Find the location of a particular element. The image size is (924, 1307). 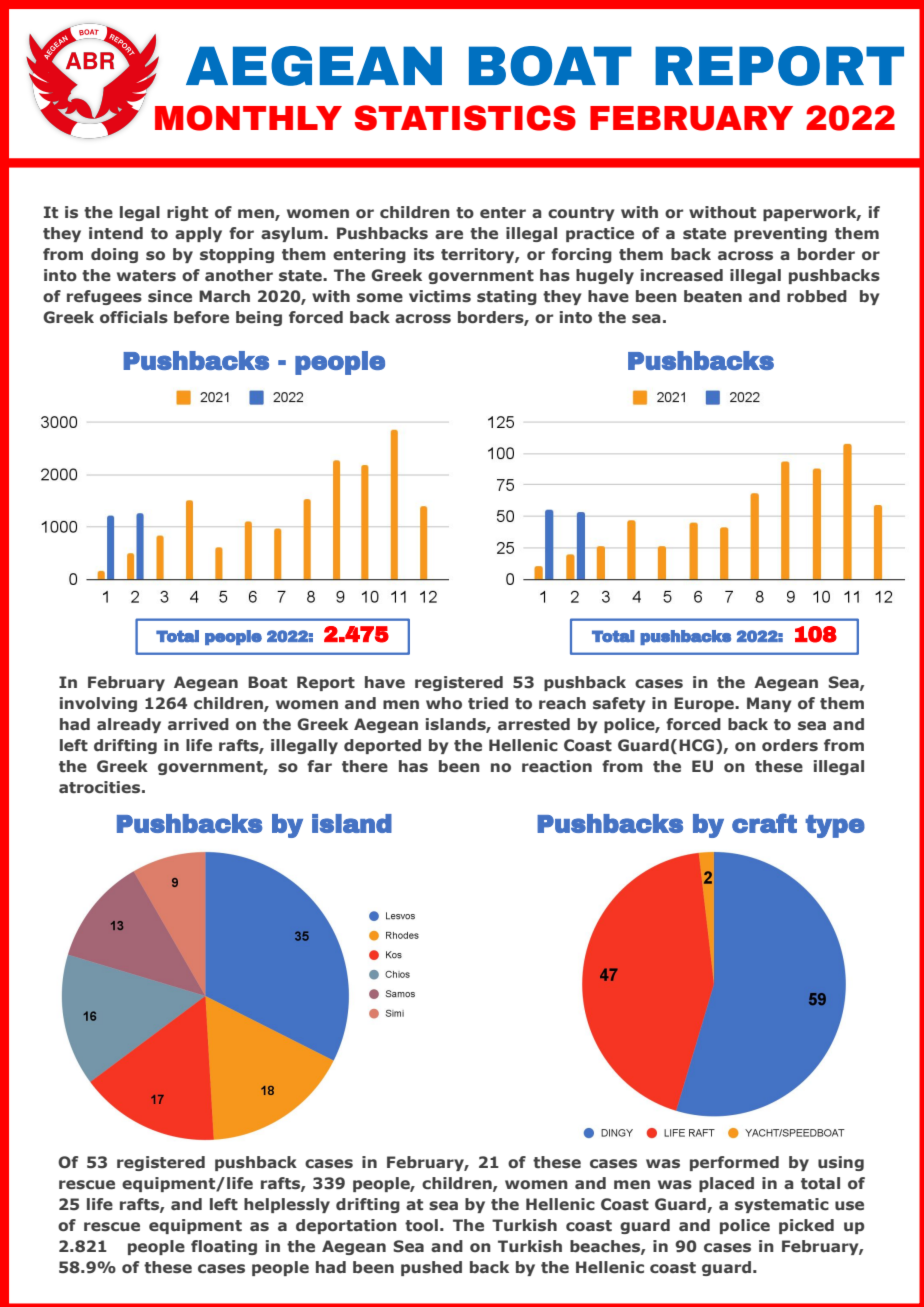

Many is located at coordinates (769, 704).
